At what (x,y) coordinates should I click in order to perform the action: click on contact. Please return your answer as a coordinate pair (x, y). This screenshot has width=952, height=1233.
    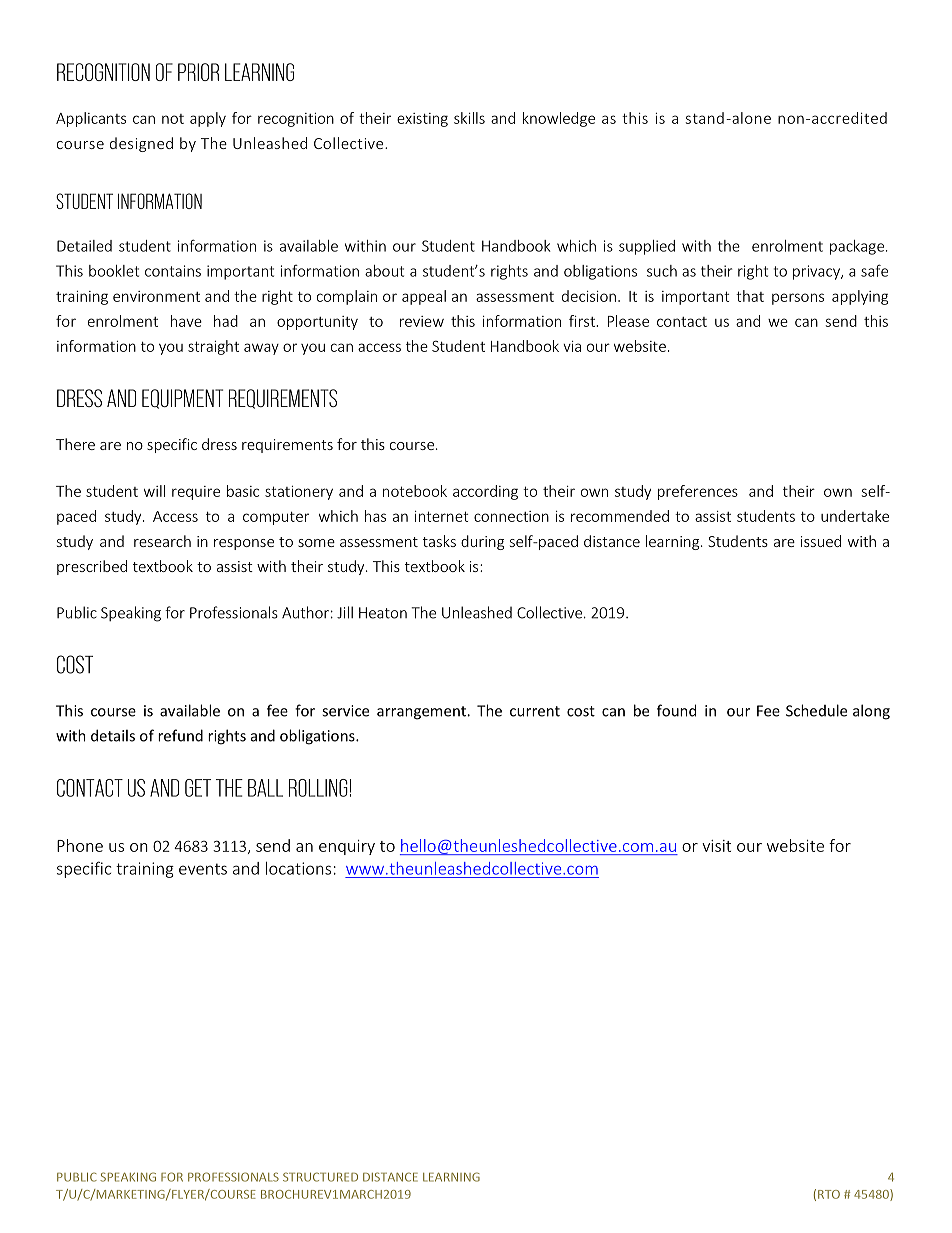
    Looking at the image, I should click on (682, 322).
